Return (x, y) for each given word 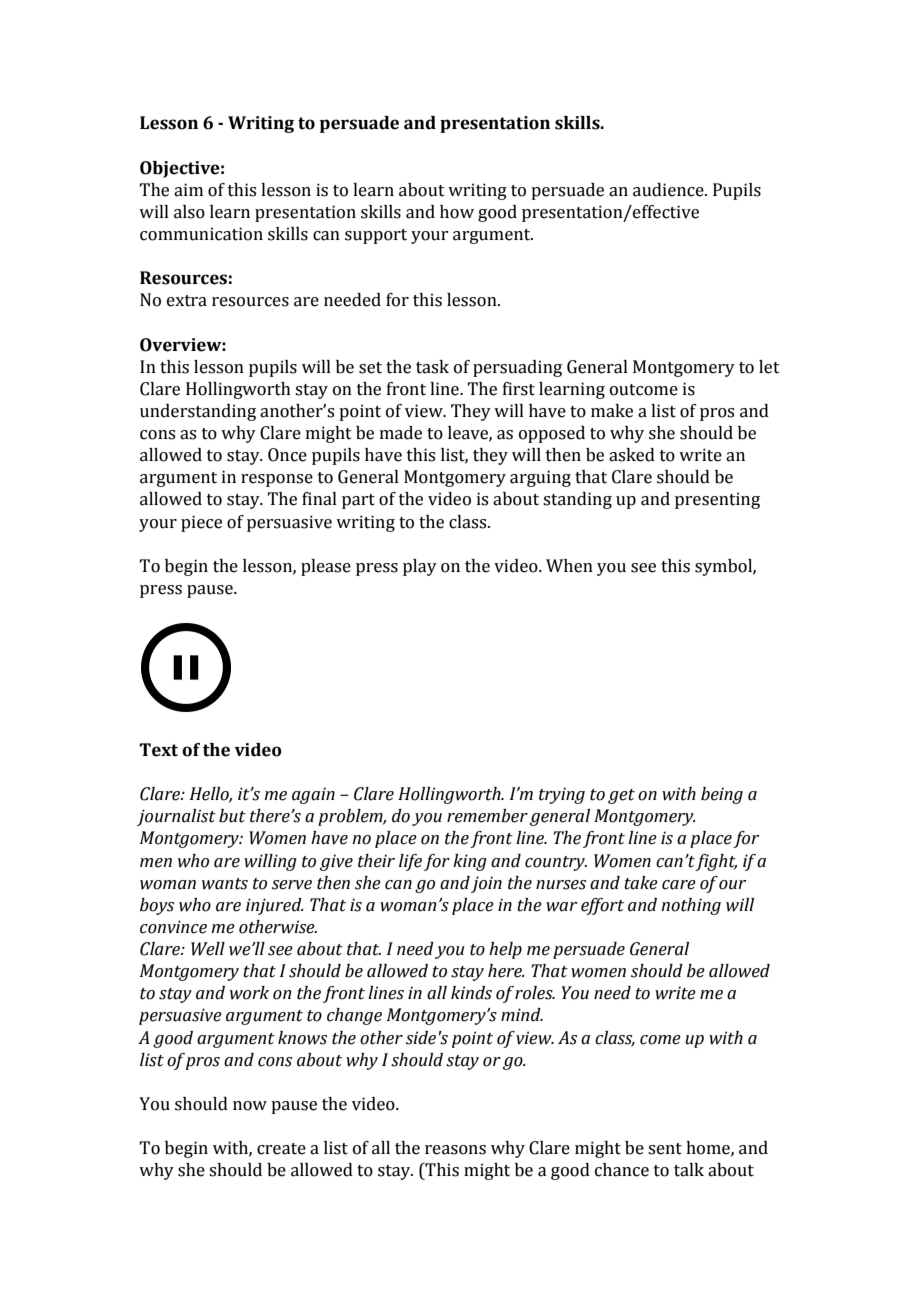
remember (487, 816)
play (420, 567)
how (457, 212)
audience (669, 190)
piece (201, 523)
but (232, 816)
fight (716, 862)
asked (632, 455)
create (281, 1149)
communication (201, 234)
